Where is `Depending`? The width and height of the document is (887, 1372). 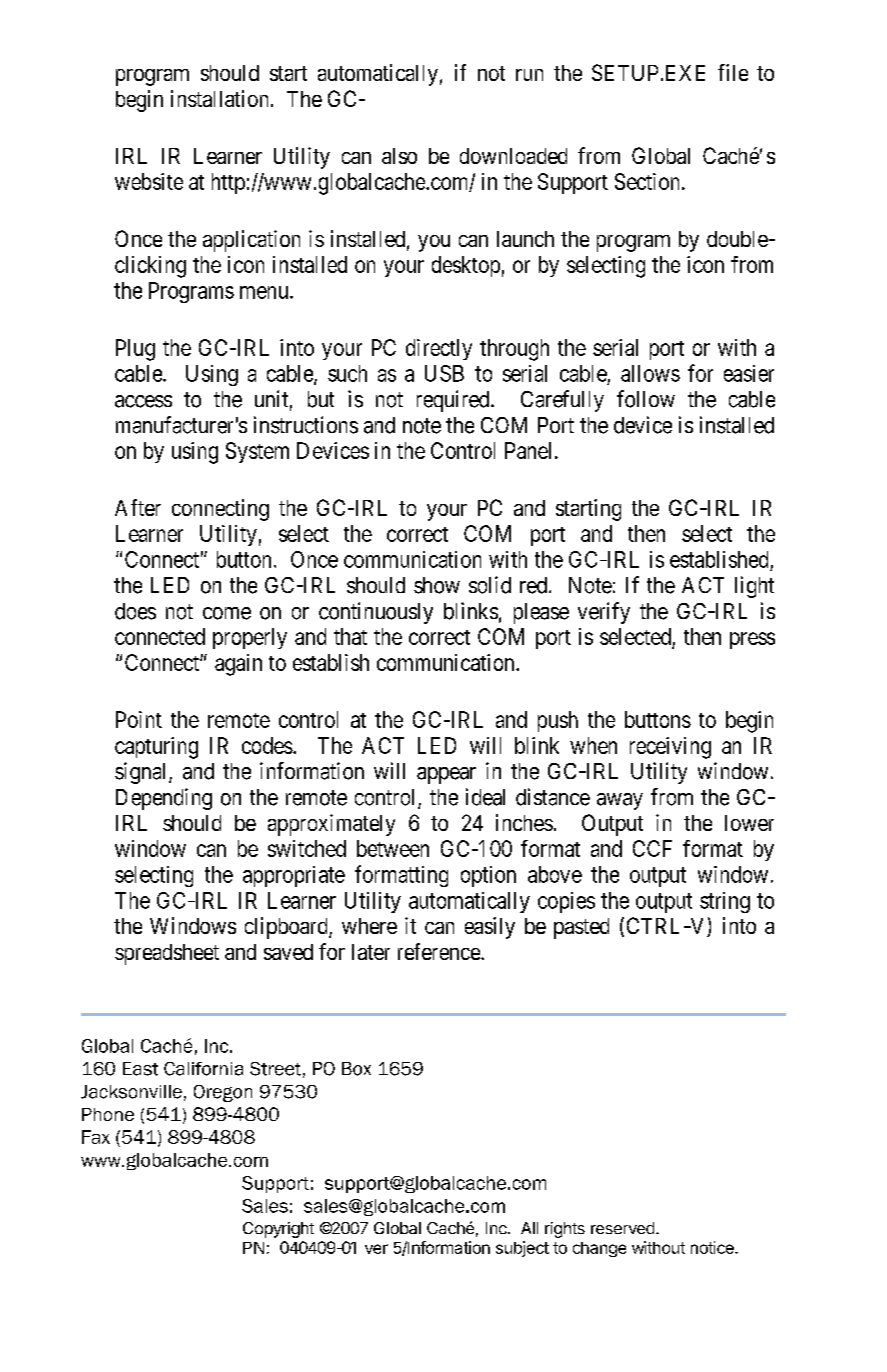 Depending is located at coordinates (164, 799).
